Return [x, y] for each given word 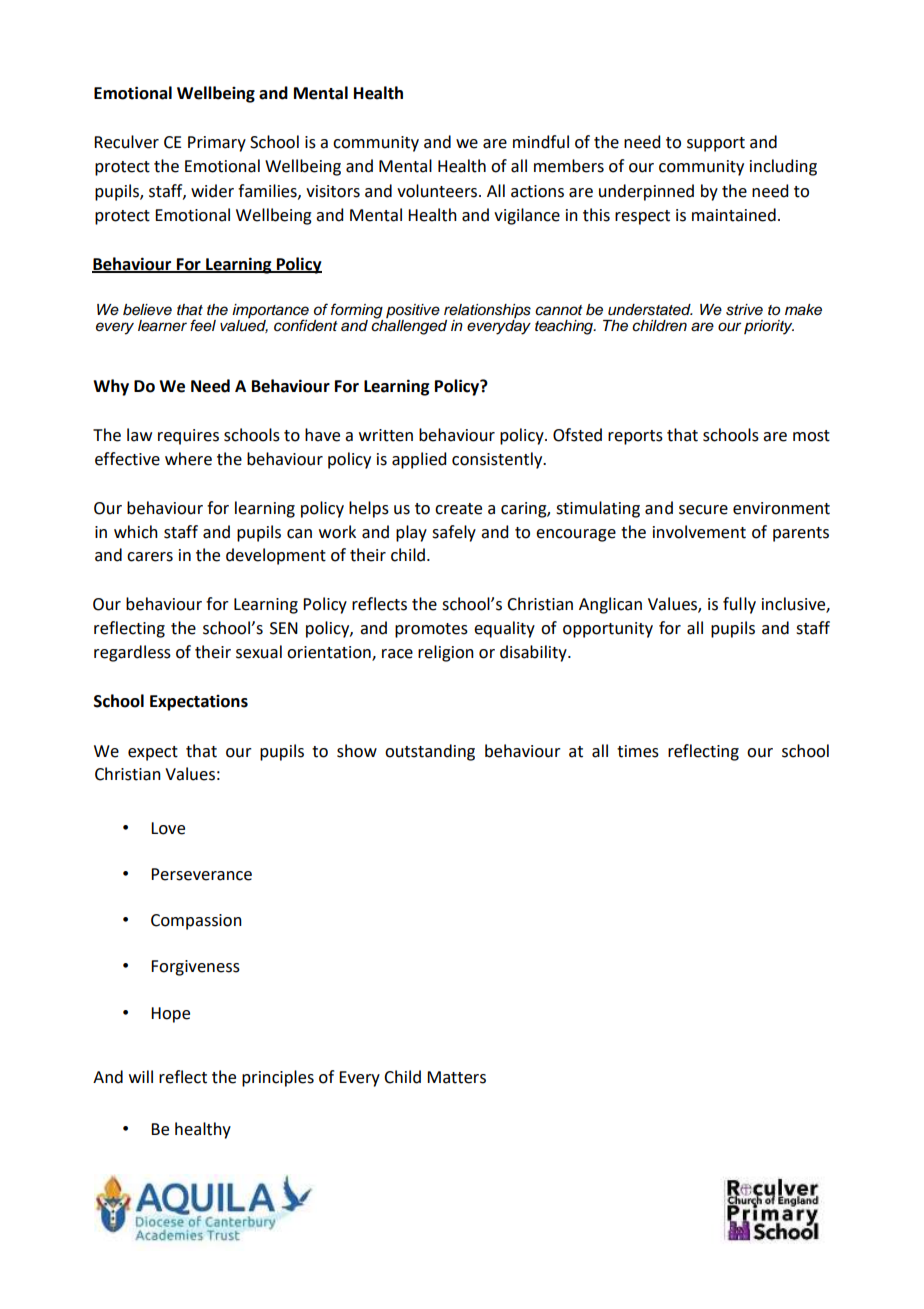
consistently [498, 460]
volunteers [438, 191]
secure [703, 510]
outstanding [430, 752]
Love [168, 828]
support [716, 144]
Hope [170, 1015]
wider [212, 191]
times [638, 751]
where [188, 459]
